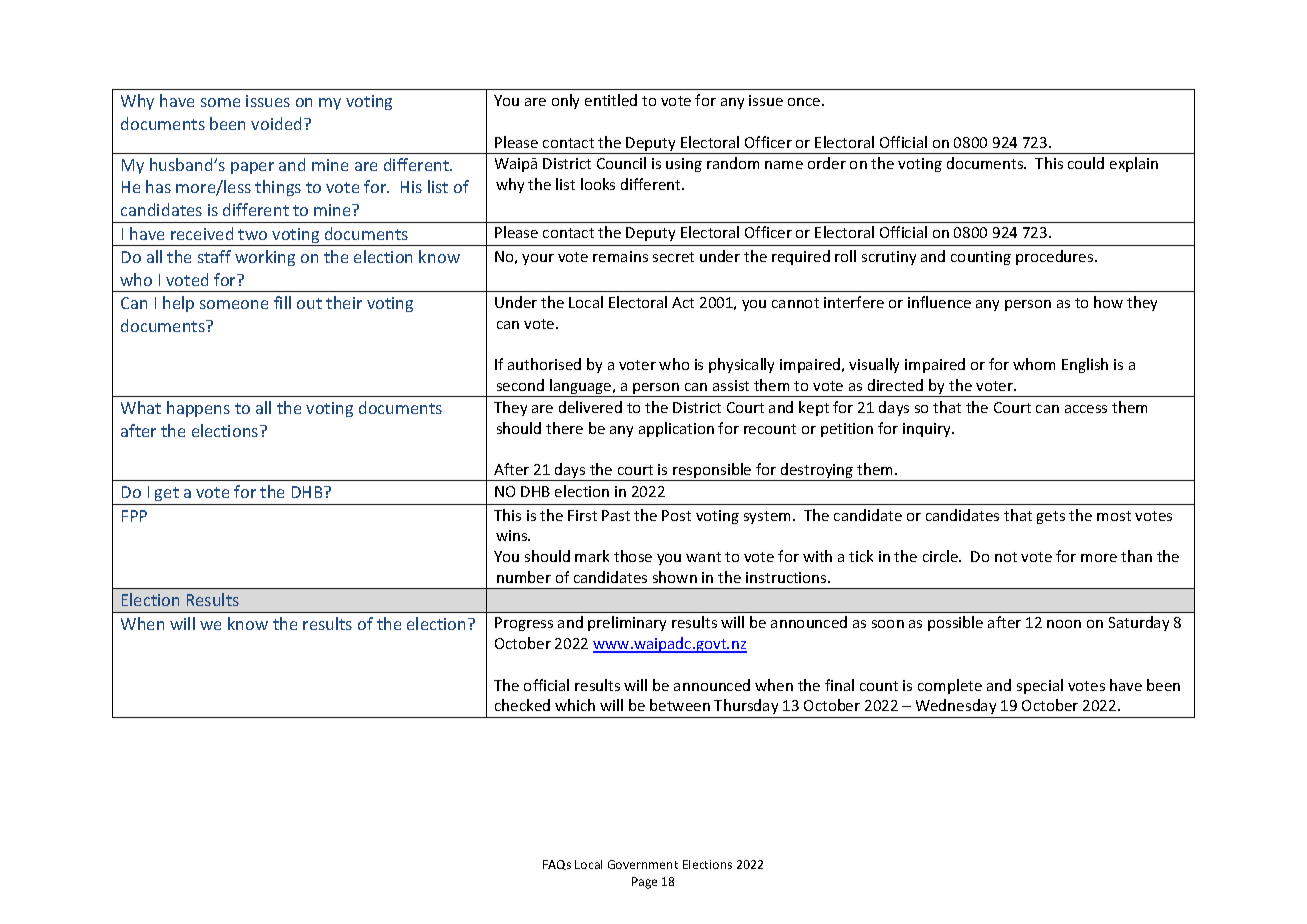 This document has width=1307, height=924. Describe the element at coordinates (1064, 624) in the document. I see `noon` at that location.
